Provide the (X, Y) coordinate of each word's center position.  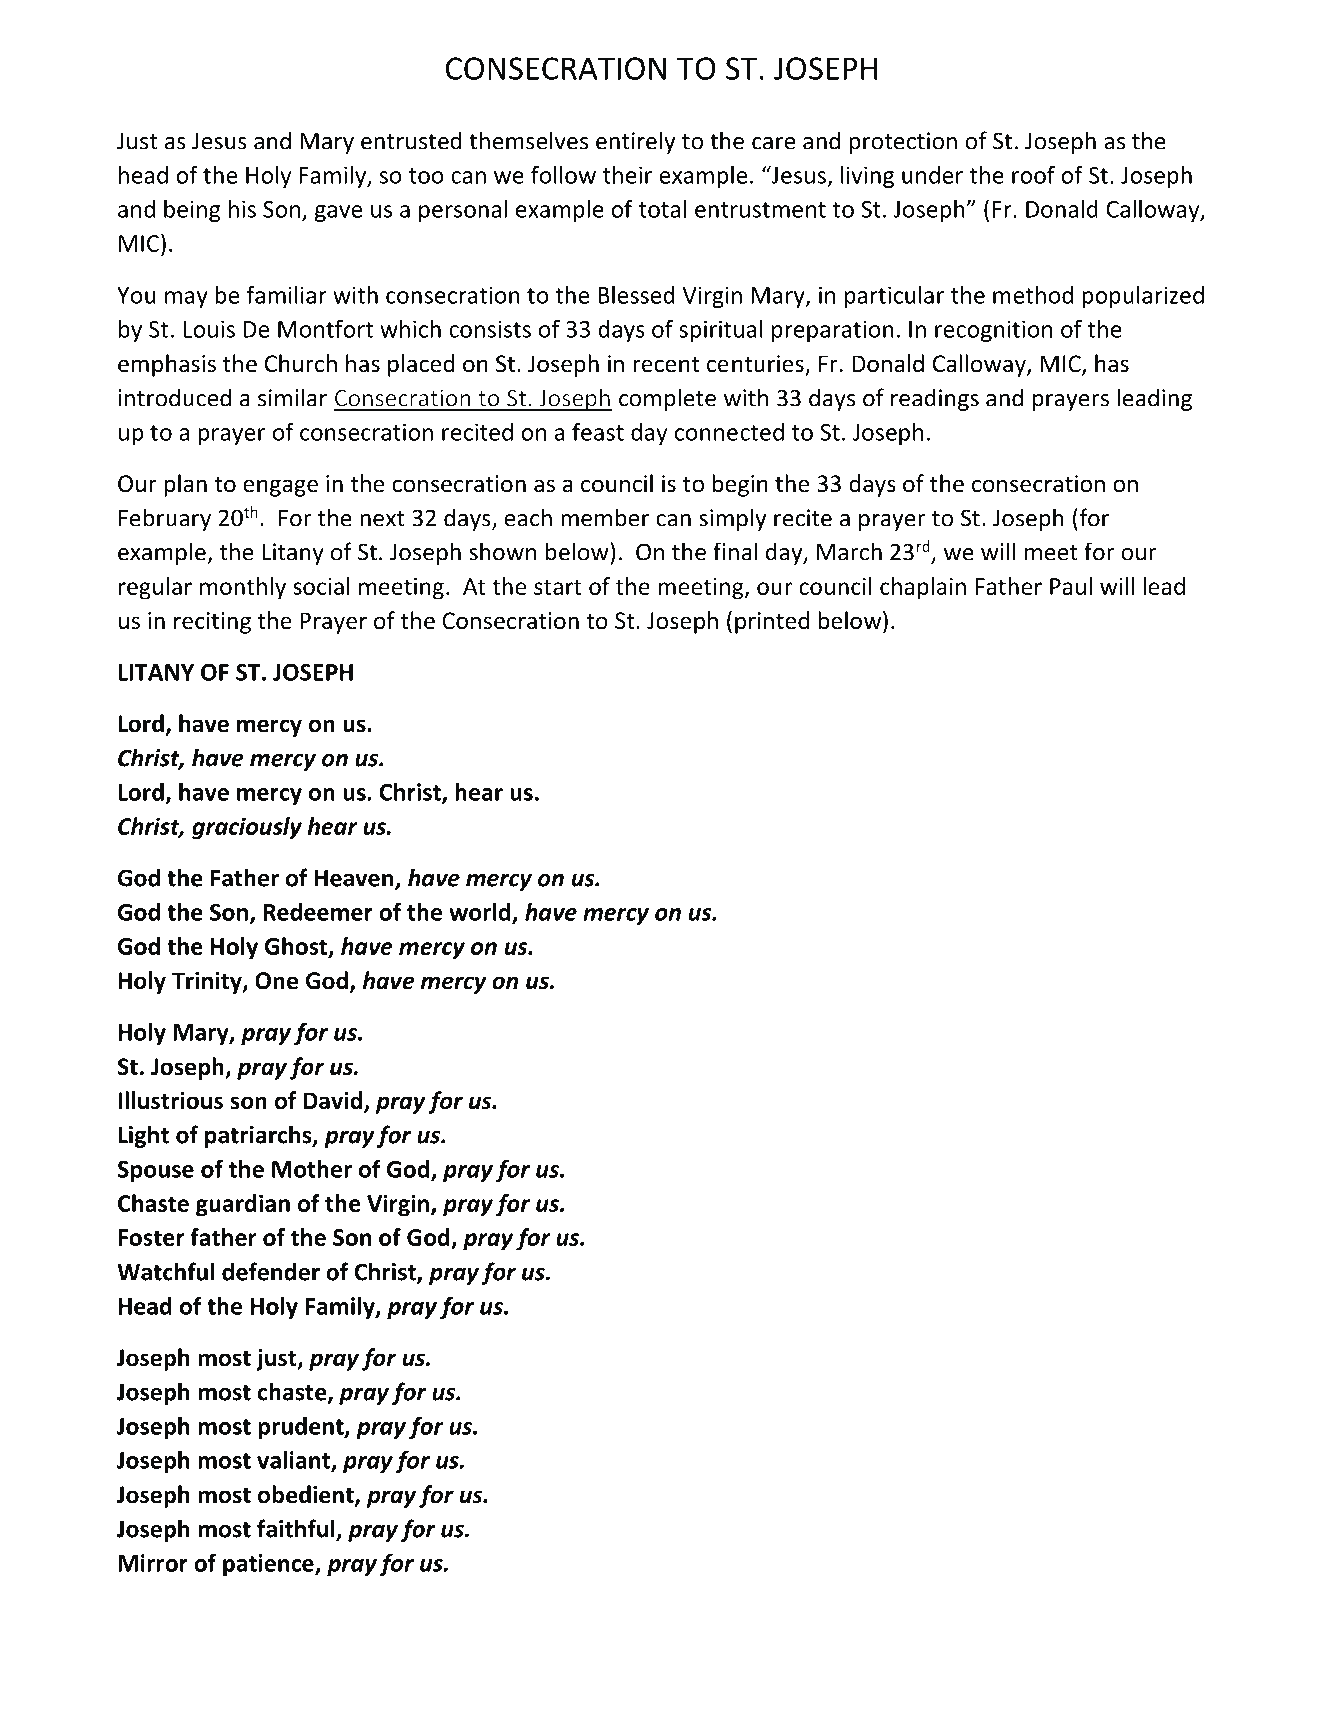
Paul (1071, 586)
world (479, 912)
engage (280, 488)
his (242, 209)
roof (1033, 174)
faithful (297, 1529)
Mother (312, 1169)
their (627, 175)
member (605, 517)
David (332, 1100)
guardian (243, 1205)
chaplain (923, 588)
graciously (247, 828)
